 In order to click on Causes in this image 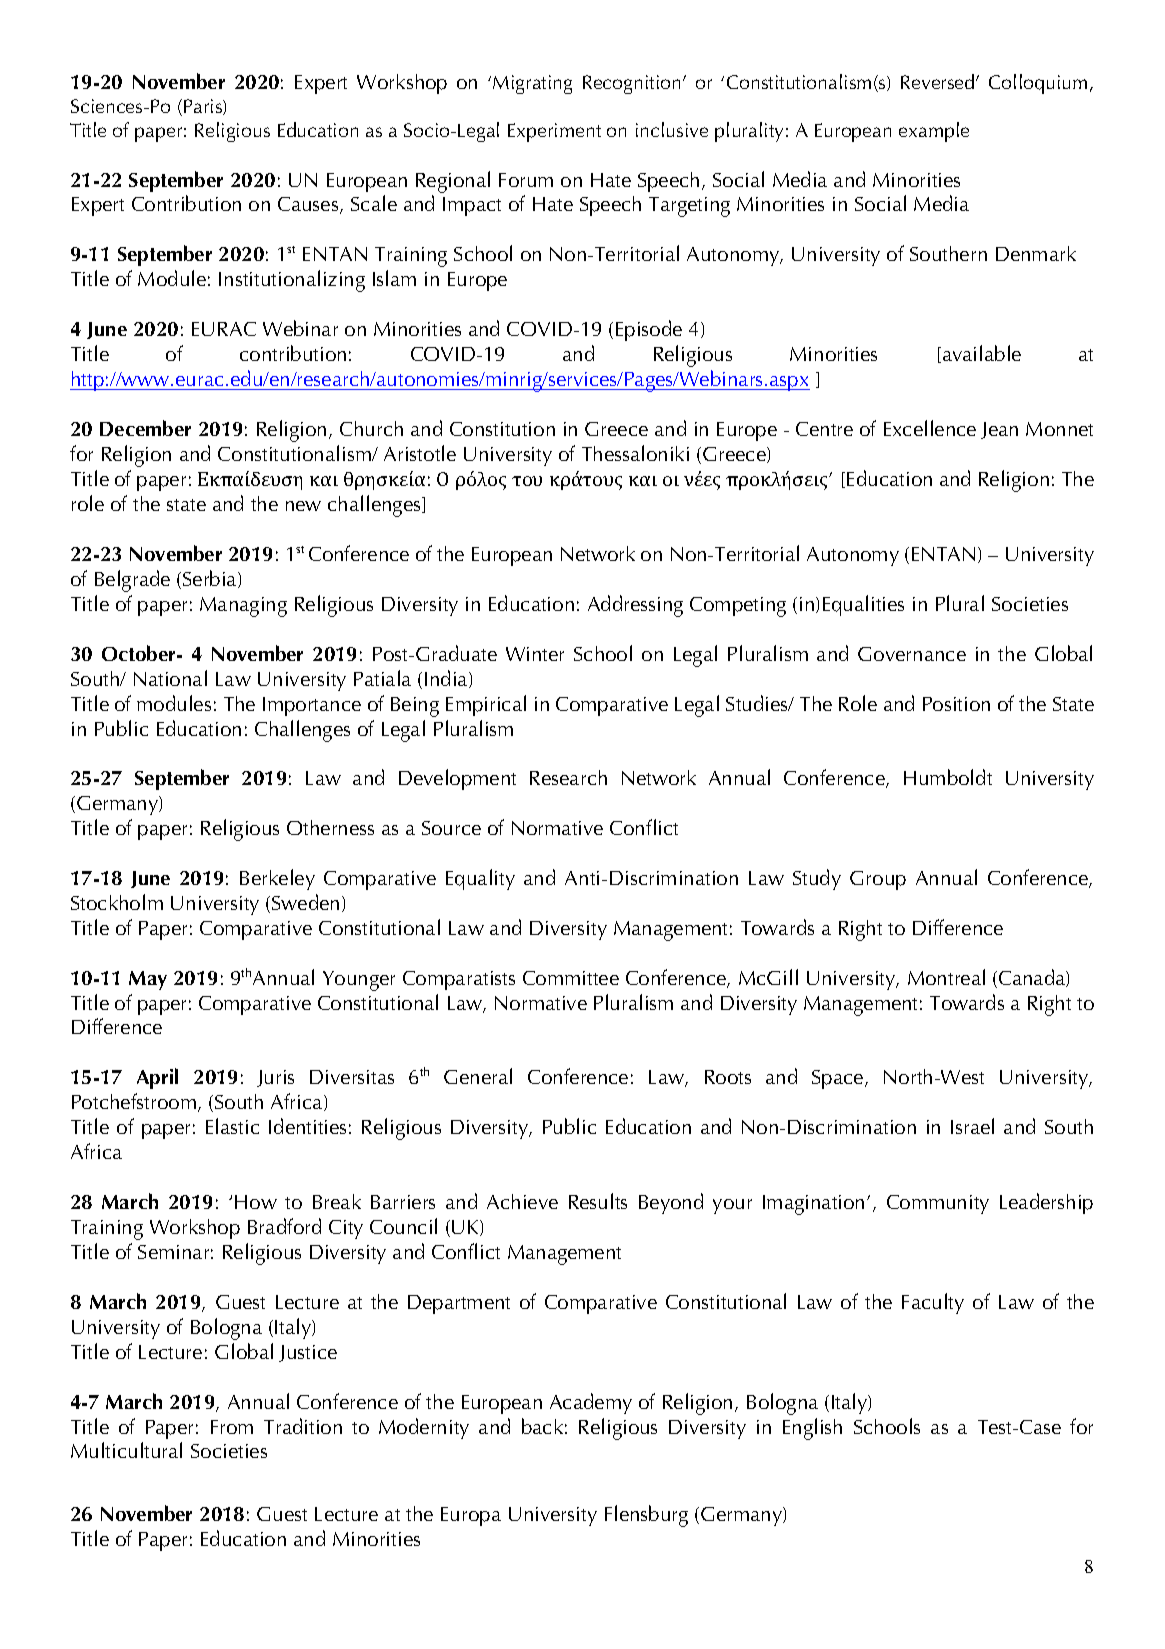, I will do `click(309, 205)`.
